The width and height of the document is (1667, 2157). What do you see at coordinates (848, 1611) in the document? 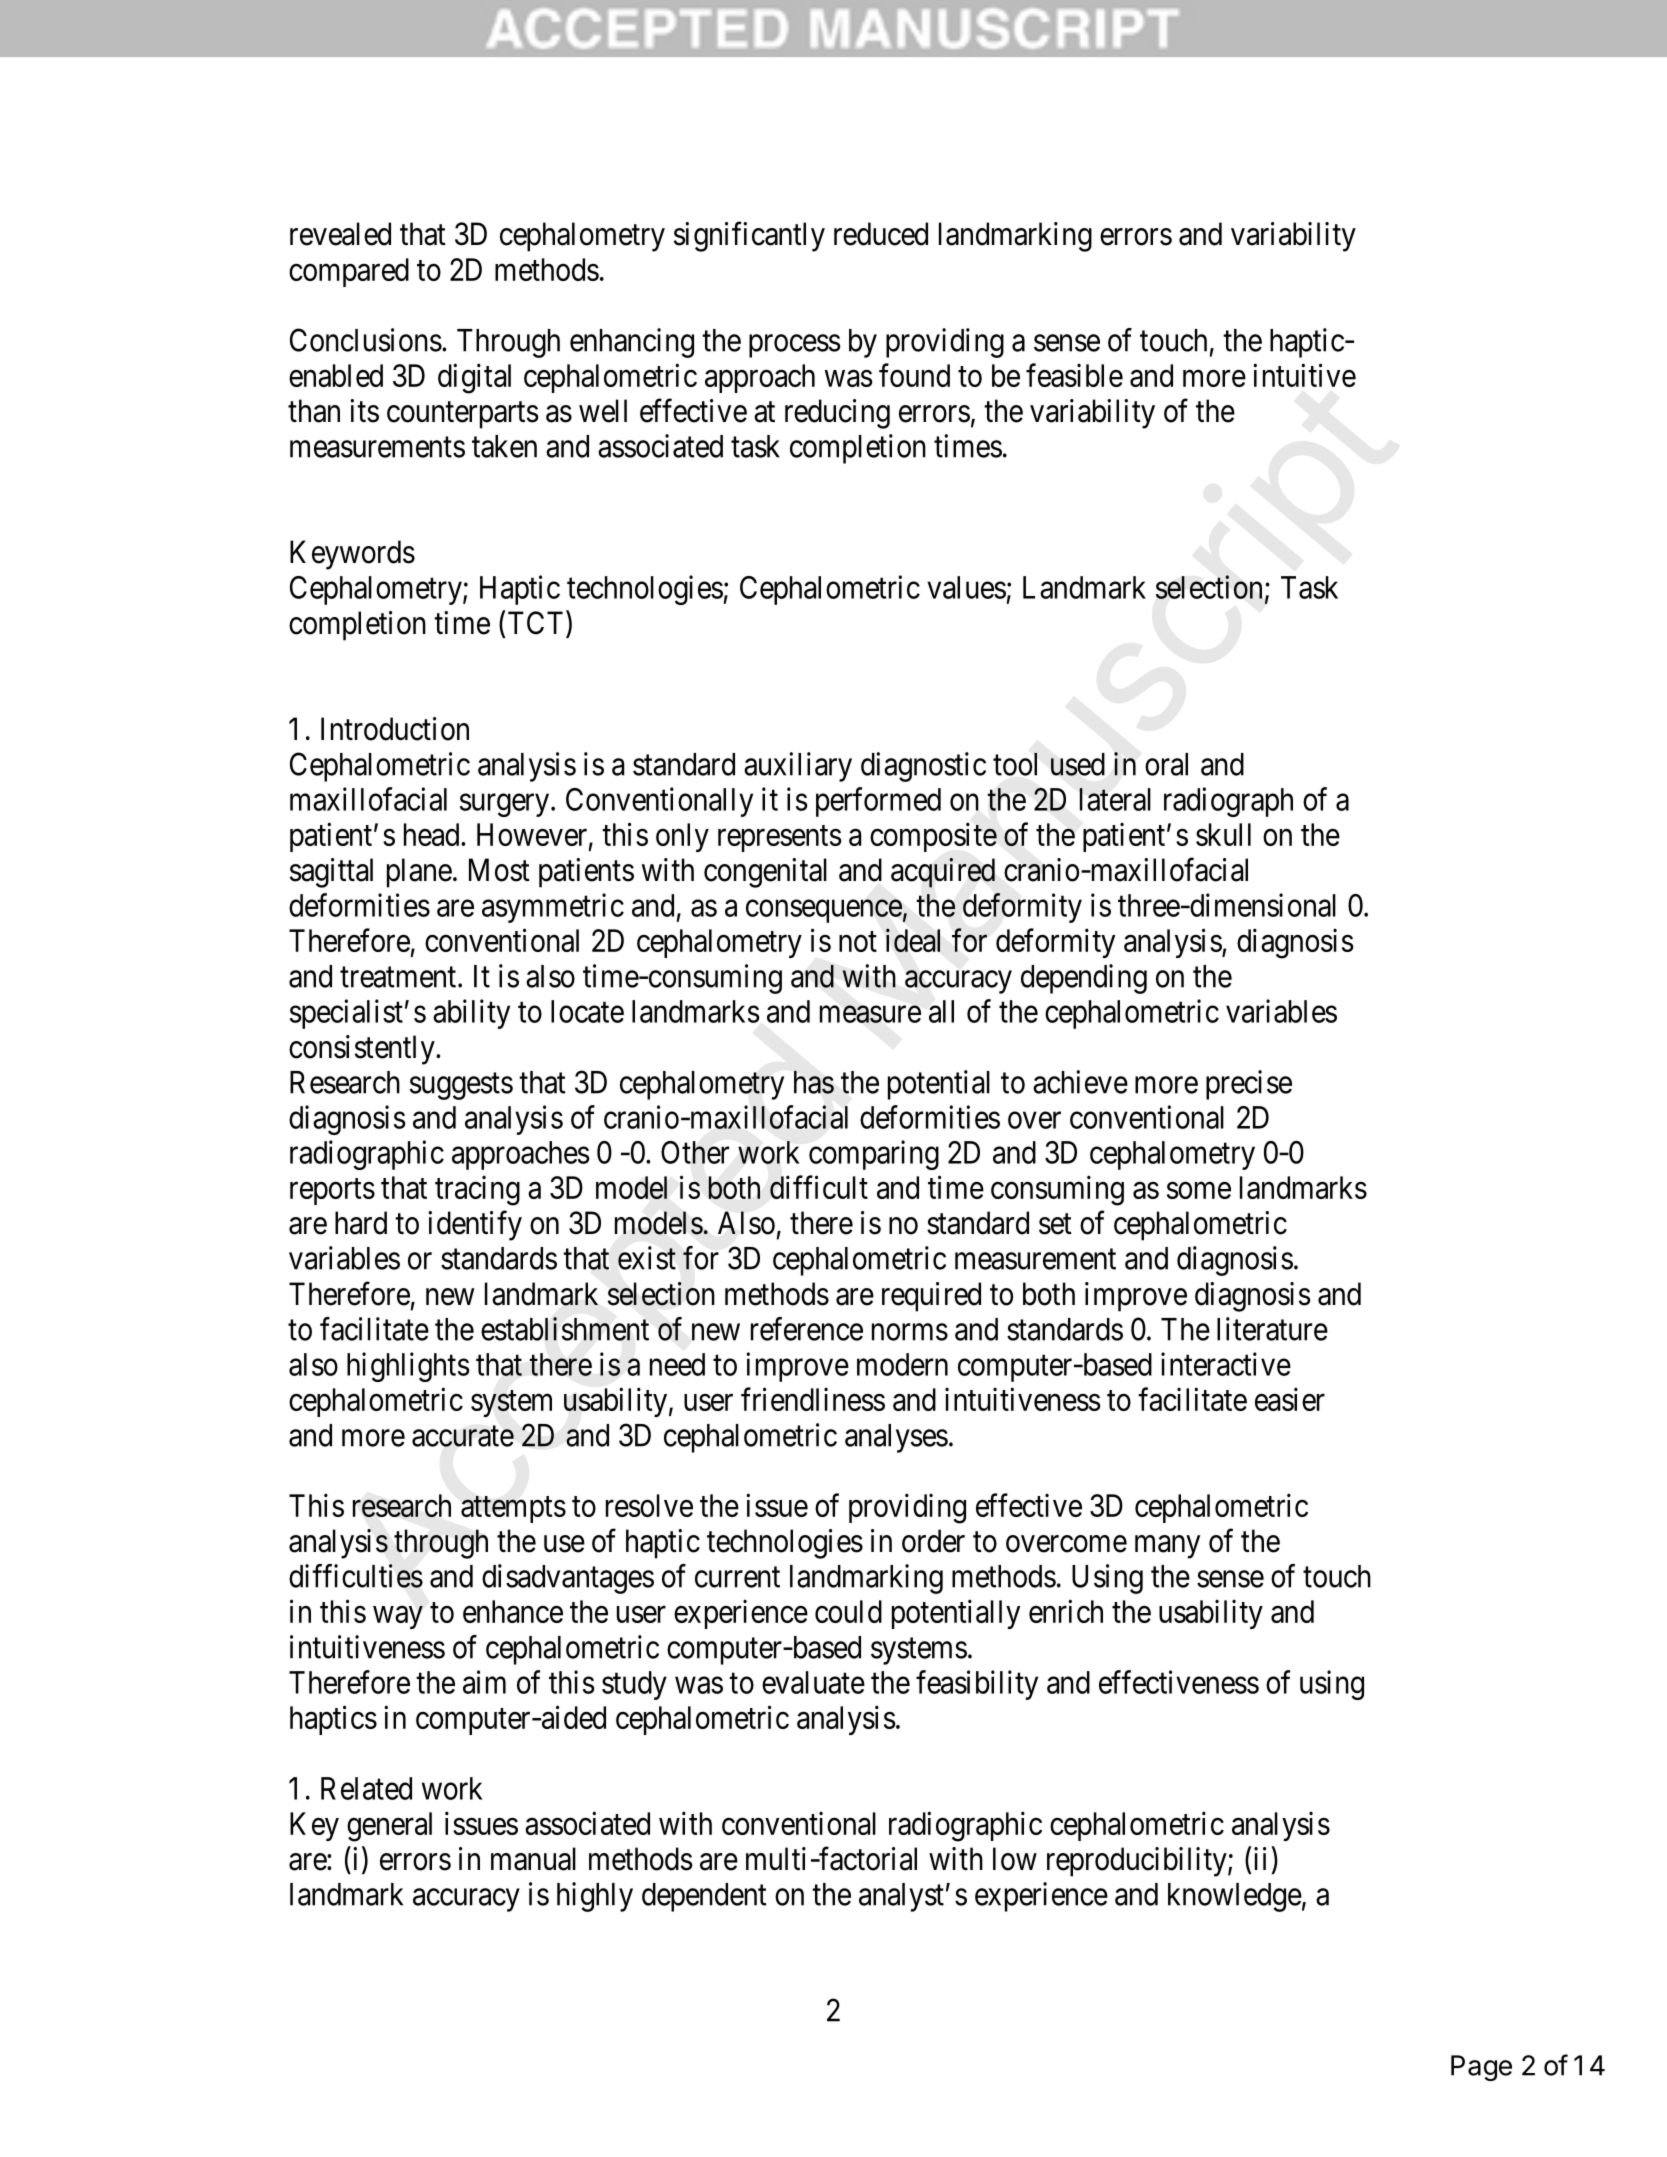
I see `could` at bounding box center [848, 1611].
